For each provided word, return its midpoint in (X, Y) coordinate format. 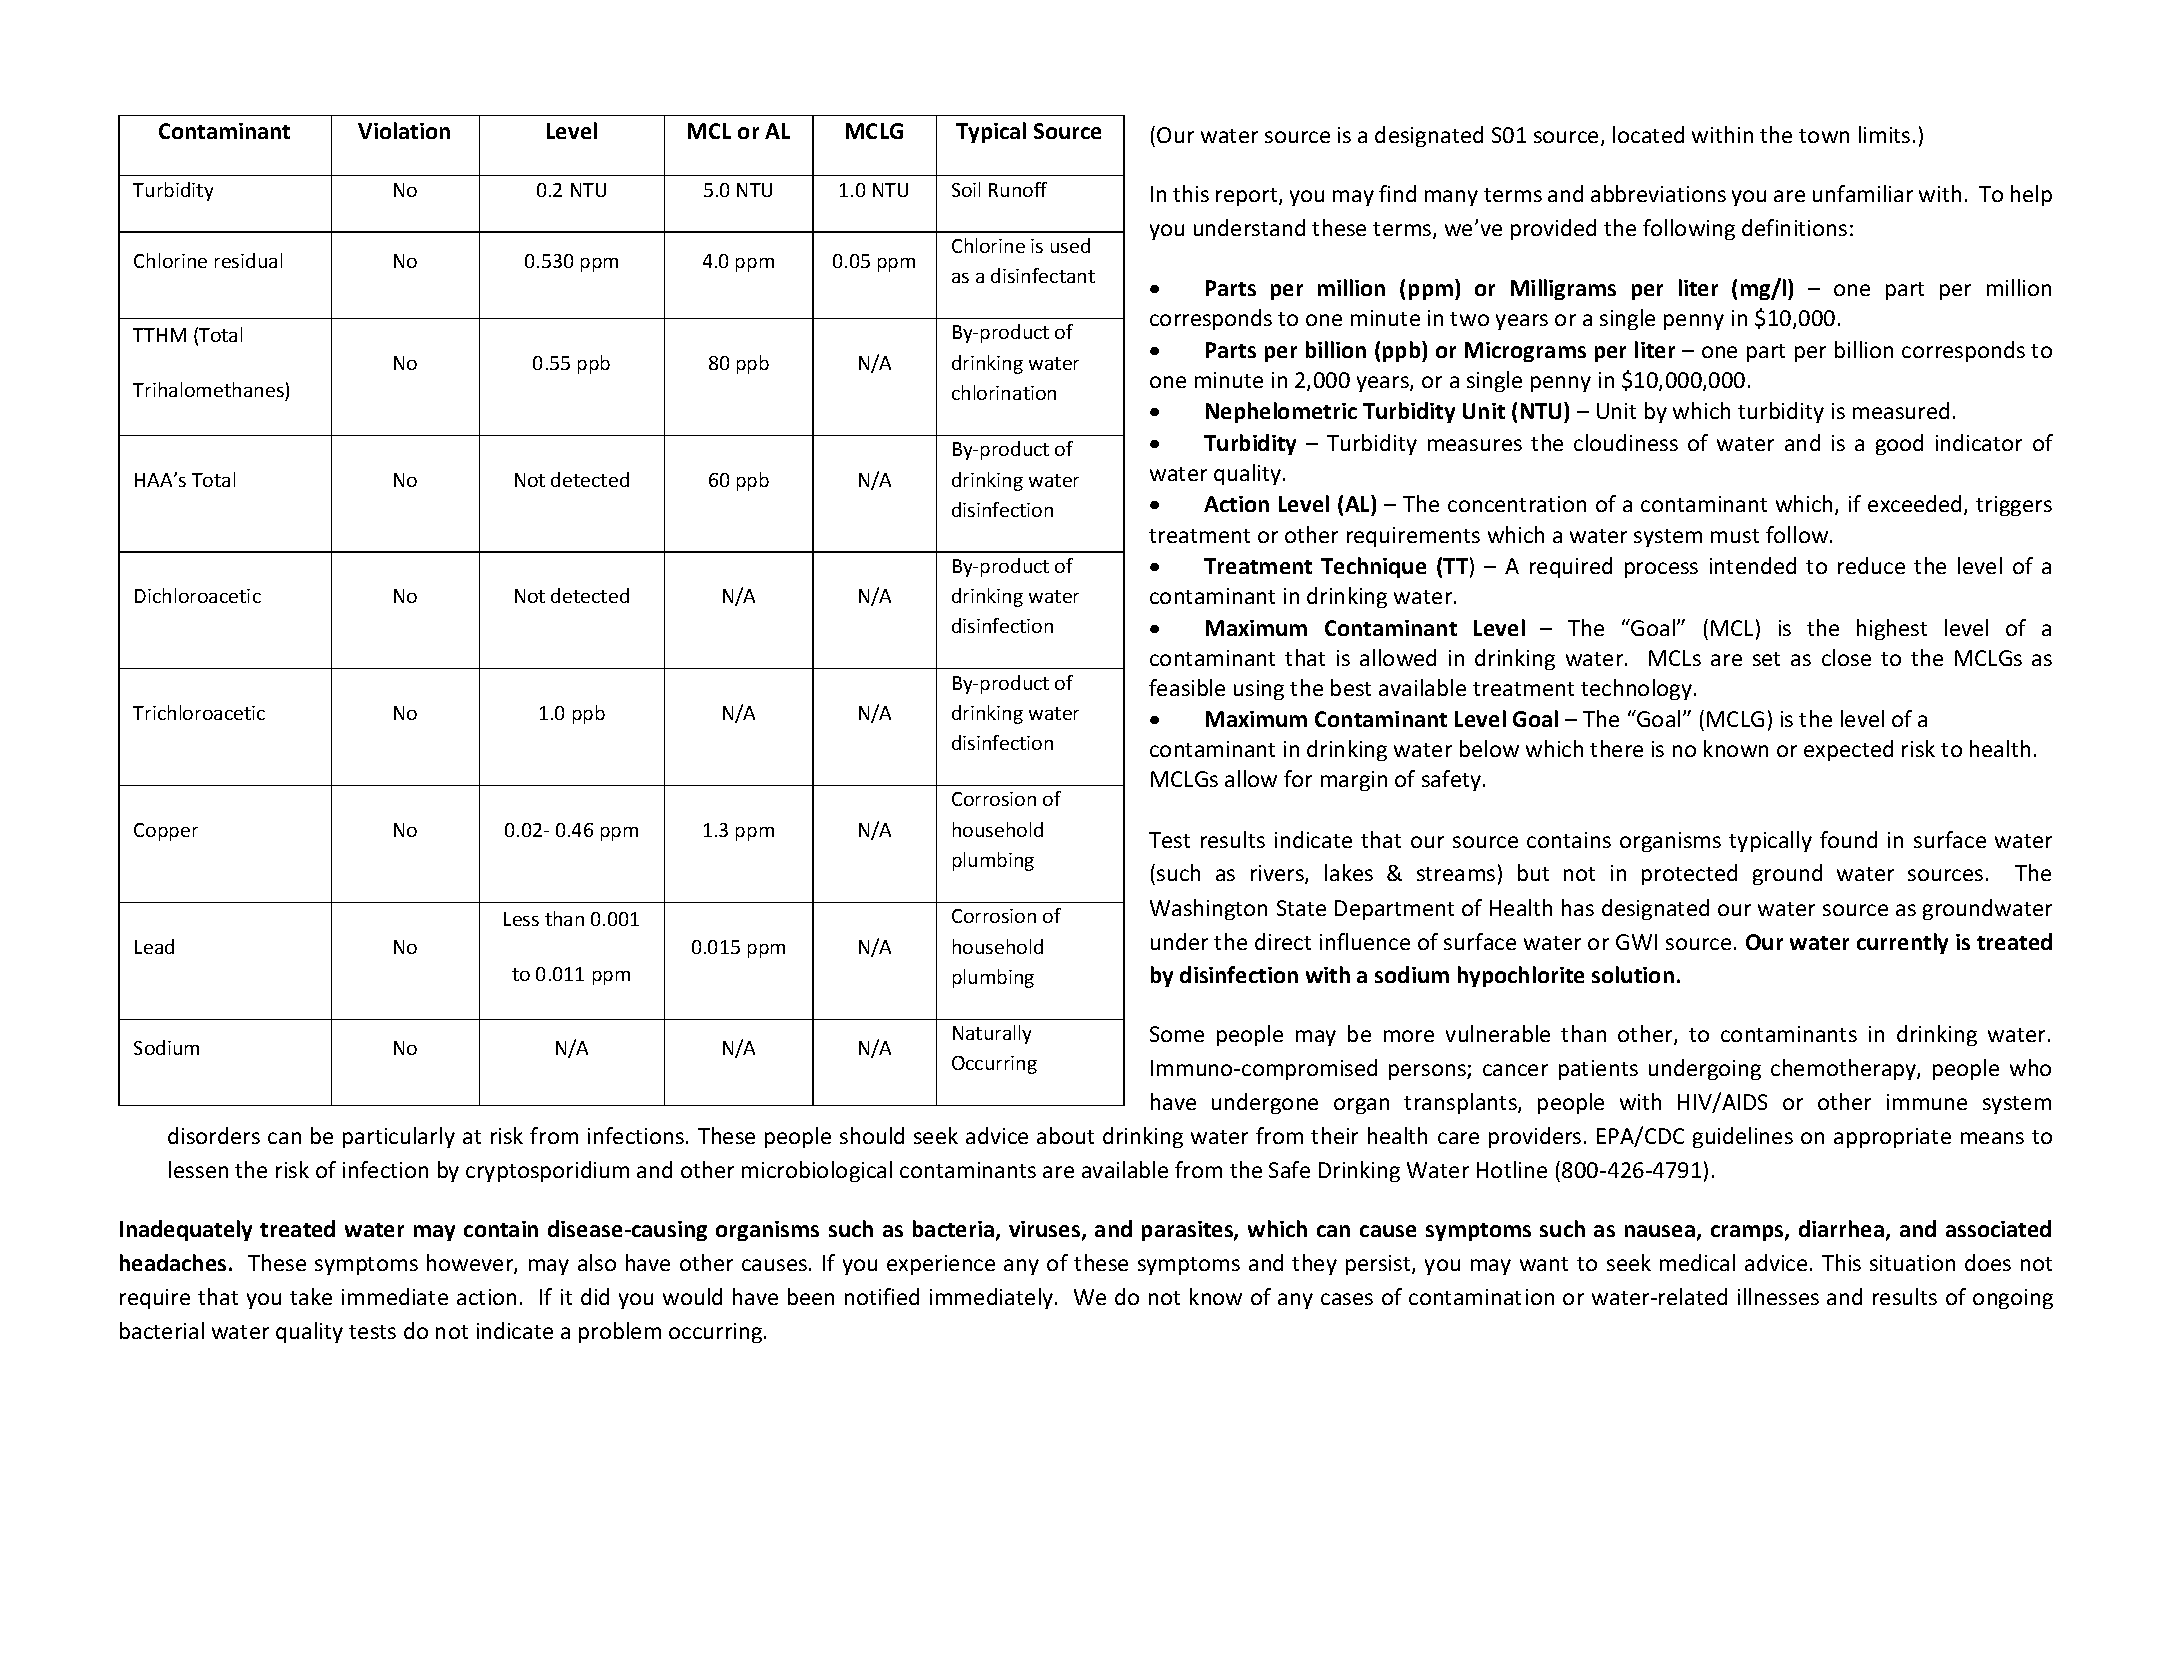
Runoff (1018, 189)
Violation (404, 130)
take (311, 1296)
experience (941, 1265)
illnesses (1778, 1296)
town (1824, 136)
